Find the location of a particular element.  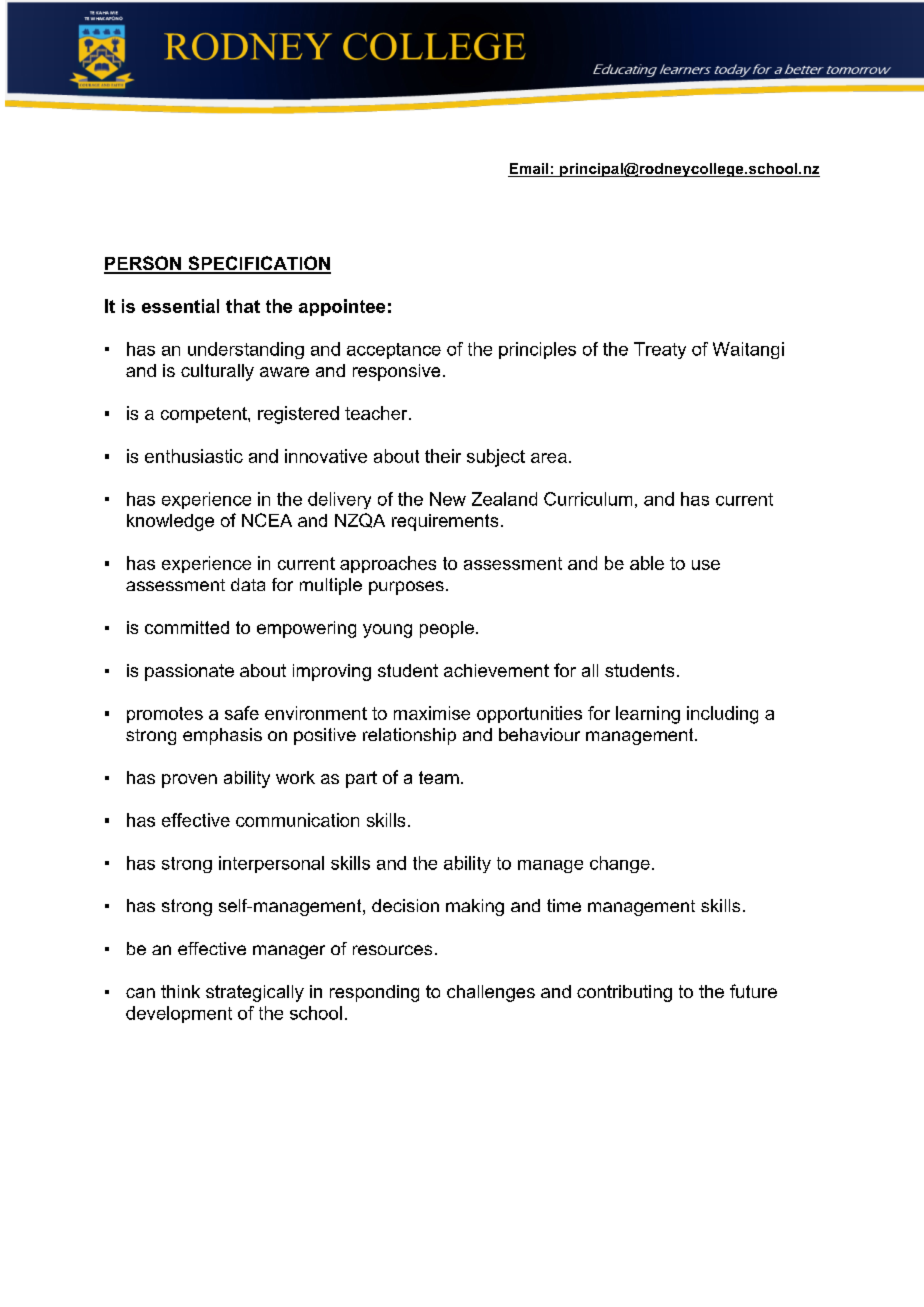

learning is located at coordinates (648, 715).
